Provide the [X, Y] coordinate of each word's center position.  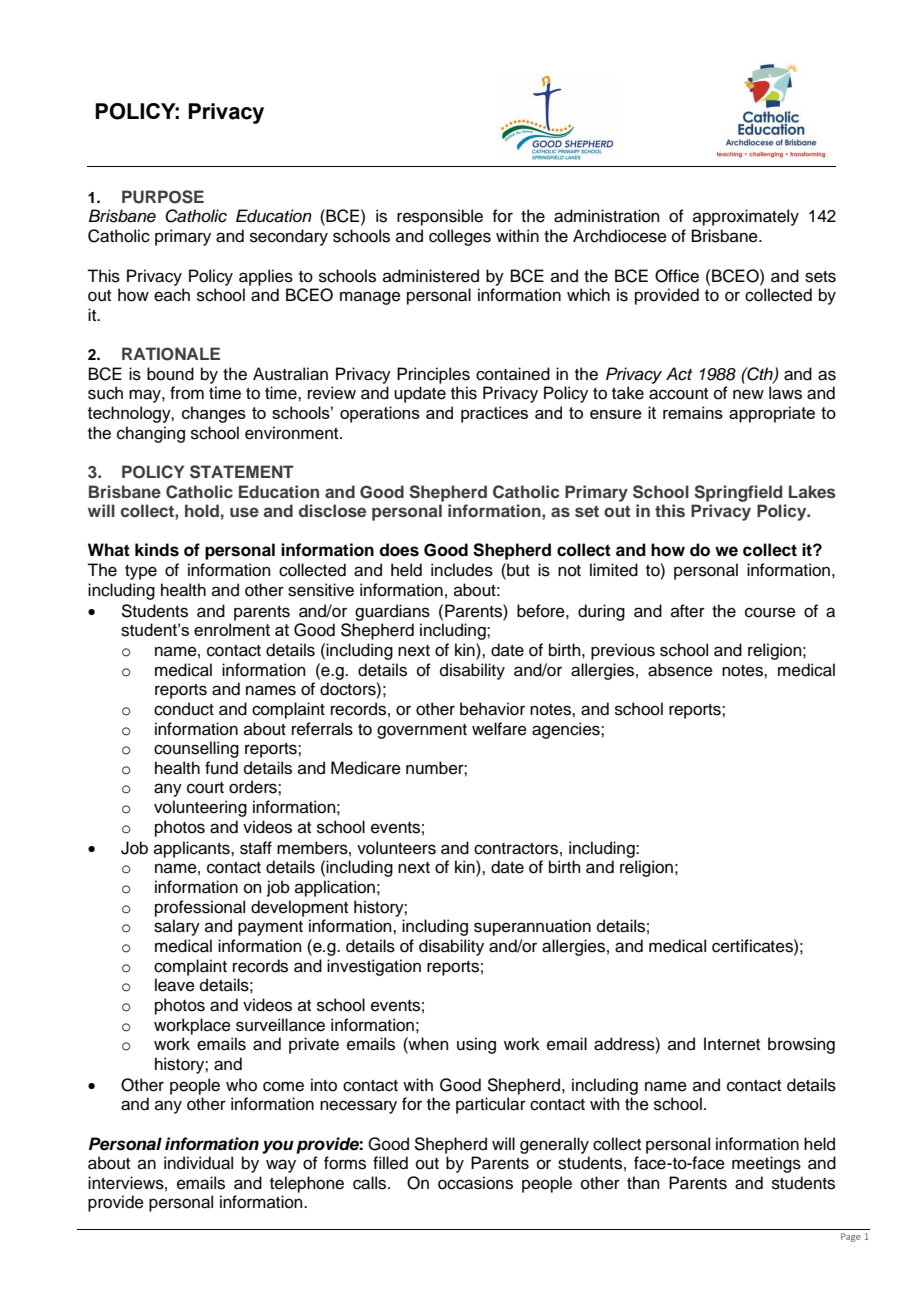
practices [494, 414]
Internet [732, 1044]
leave [175, 985]
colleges [460, 237]
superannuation [532, 927]
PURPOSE [163, 197]
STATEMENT [242, 472]
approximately [746, 217]
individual [198, 1163]
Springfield [738, 493]
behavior [492, 709]
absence [680, 670]
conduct [184, 709]
